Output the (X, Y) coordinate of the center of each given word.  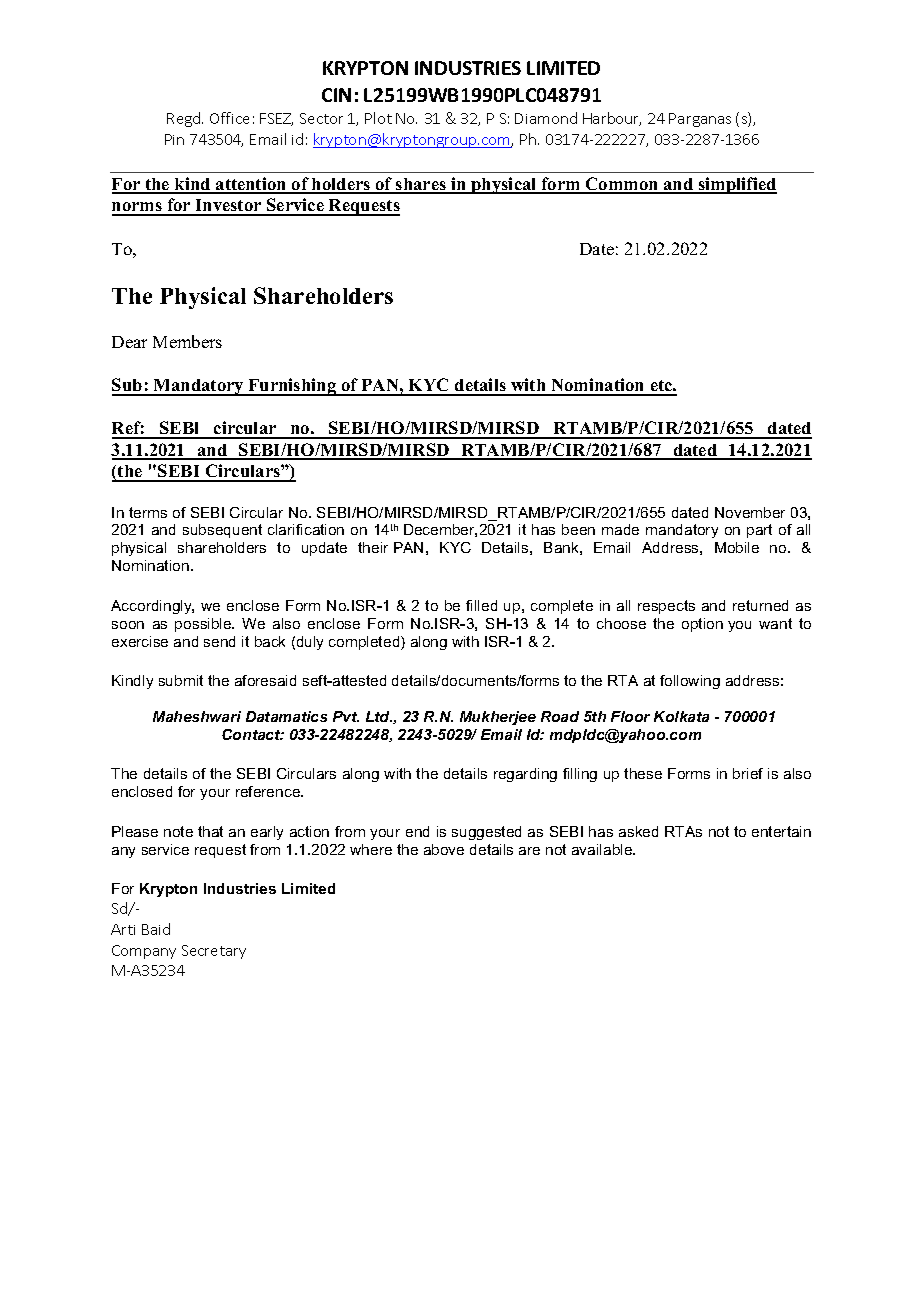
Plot (378, 118)
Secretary (214, 952)
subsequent (222, 531)
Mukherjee (498, 718)
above (444, 849)
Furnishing (292, 387)
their (373, 547)
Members (187, 341)
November (750, 512)
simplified (737, 185)
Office (229, 118)
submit (181, 680)
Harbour (612, 119)
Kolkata (681, 716)
